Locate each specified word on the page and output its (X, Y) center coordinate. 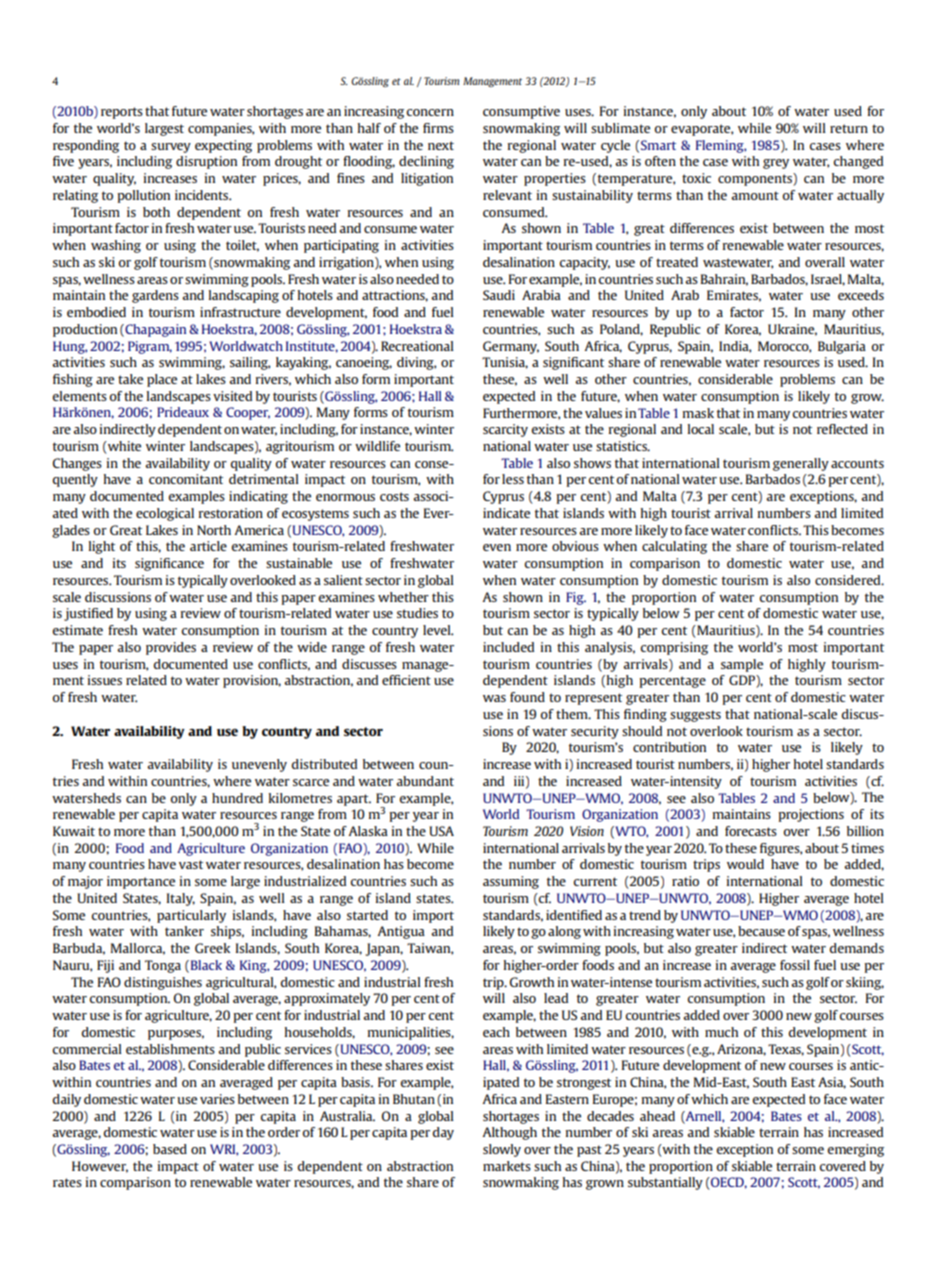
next (441, 145)
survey (171, 148)
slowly (502, 1150)
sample (742, 665)
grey (776, 164)
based (170, 1149)
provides (171, 648)
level (438, 630)
